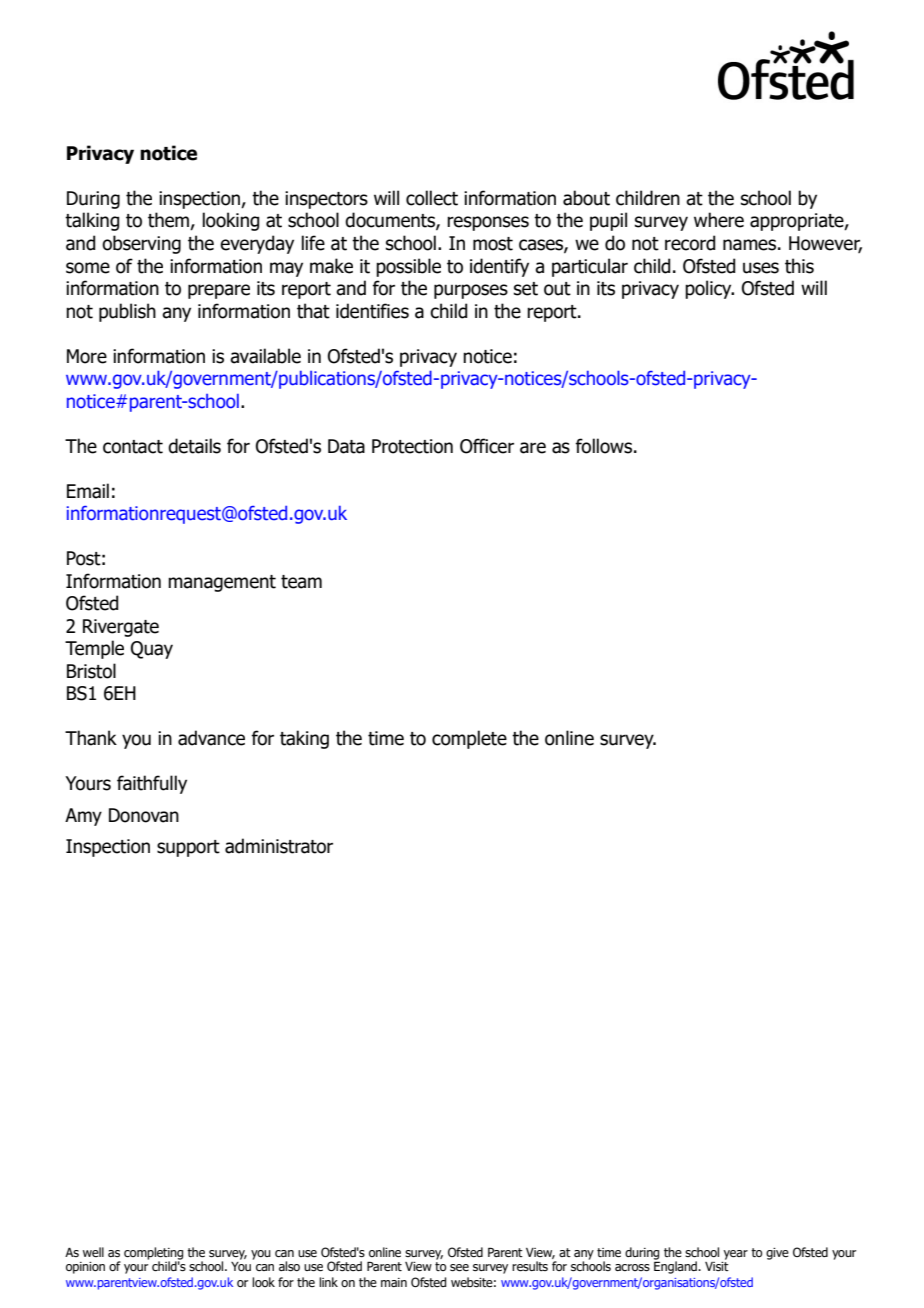 The image size is (924, 1308). Describe the element at coordinates (719, 220) in the page. I see `where` at that location.
